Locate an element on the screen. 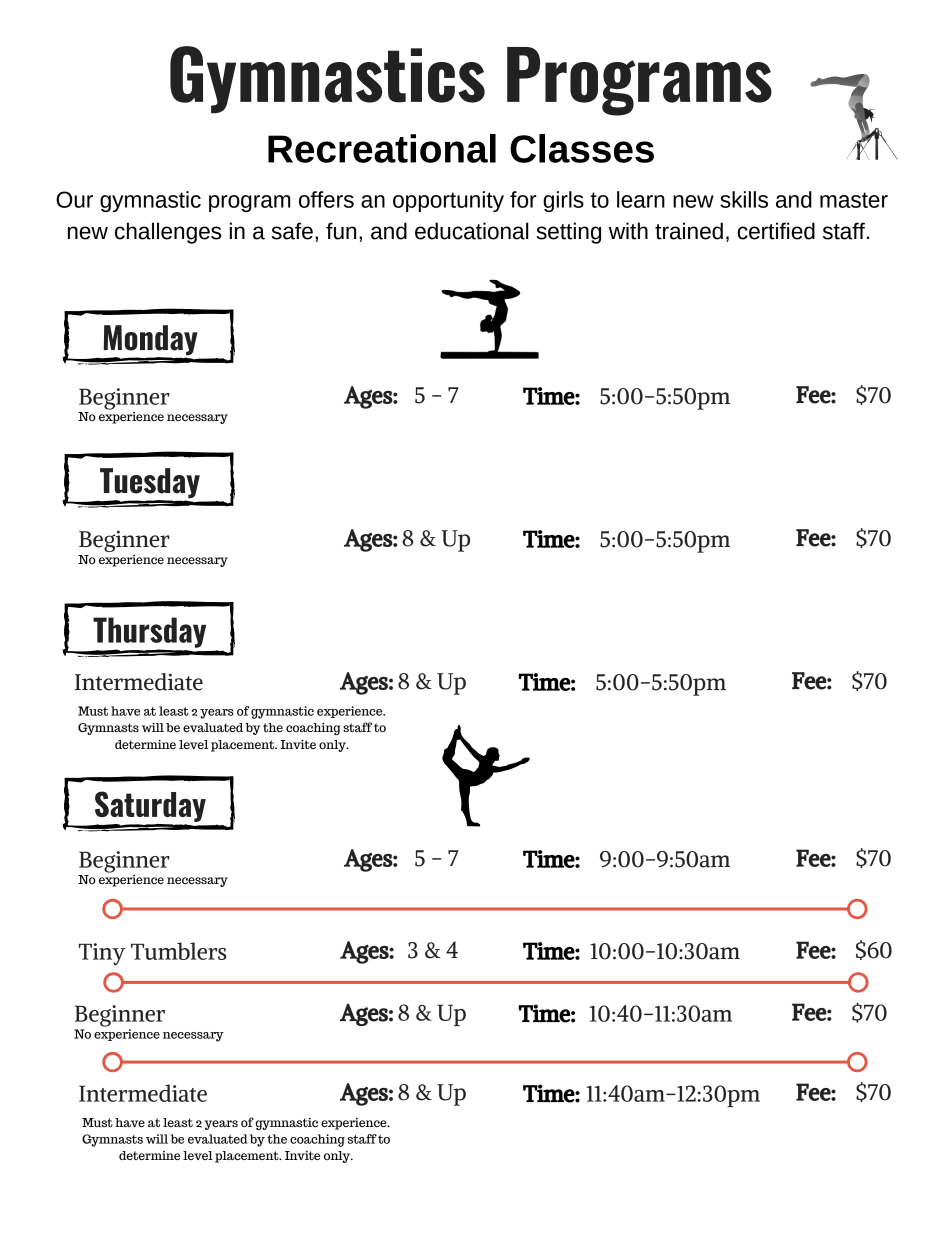 Image resolution: width=952 pixels, height=1233 pixels. certified is located at coordinates (776, 231).
